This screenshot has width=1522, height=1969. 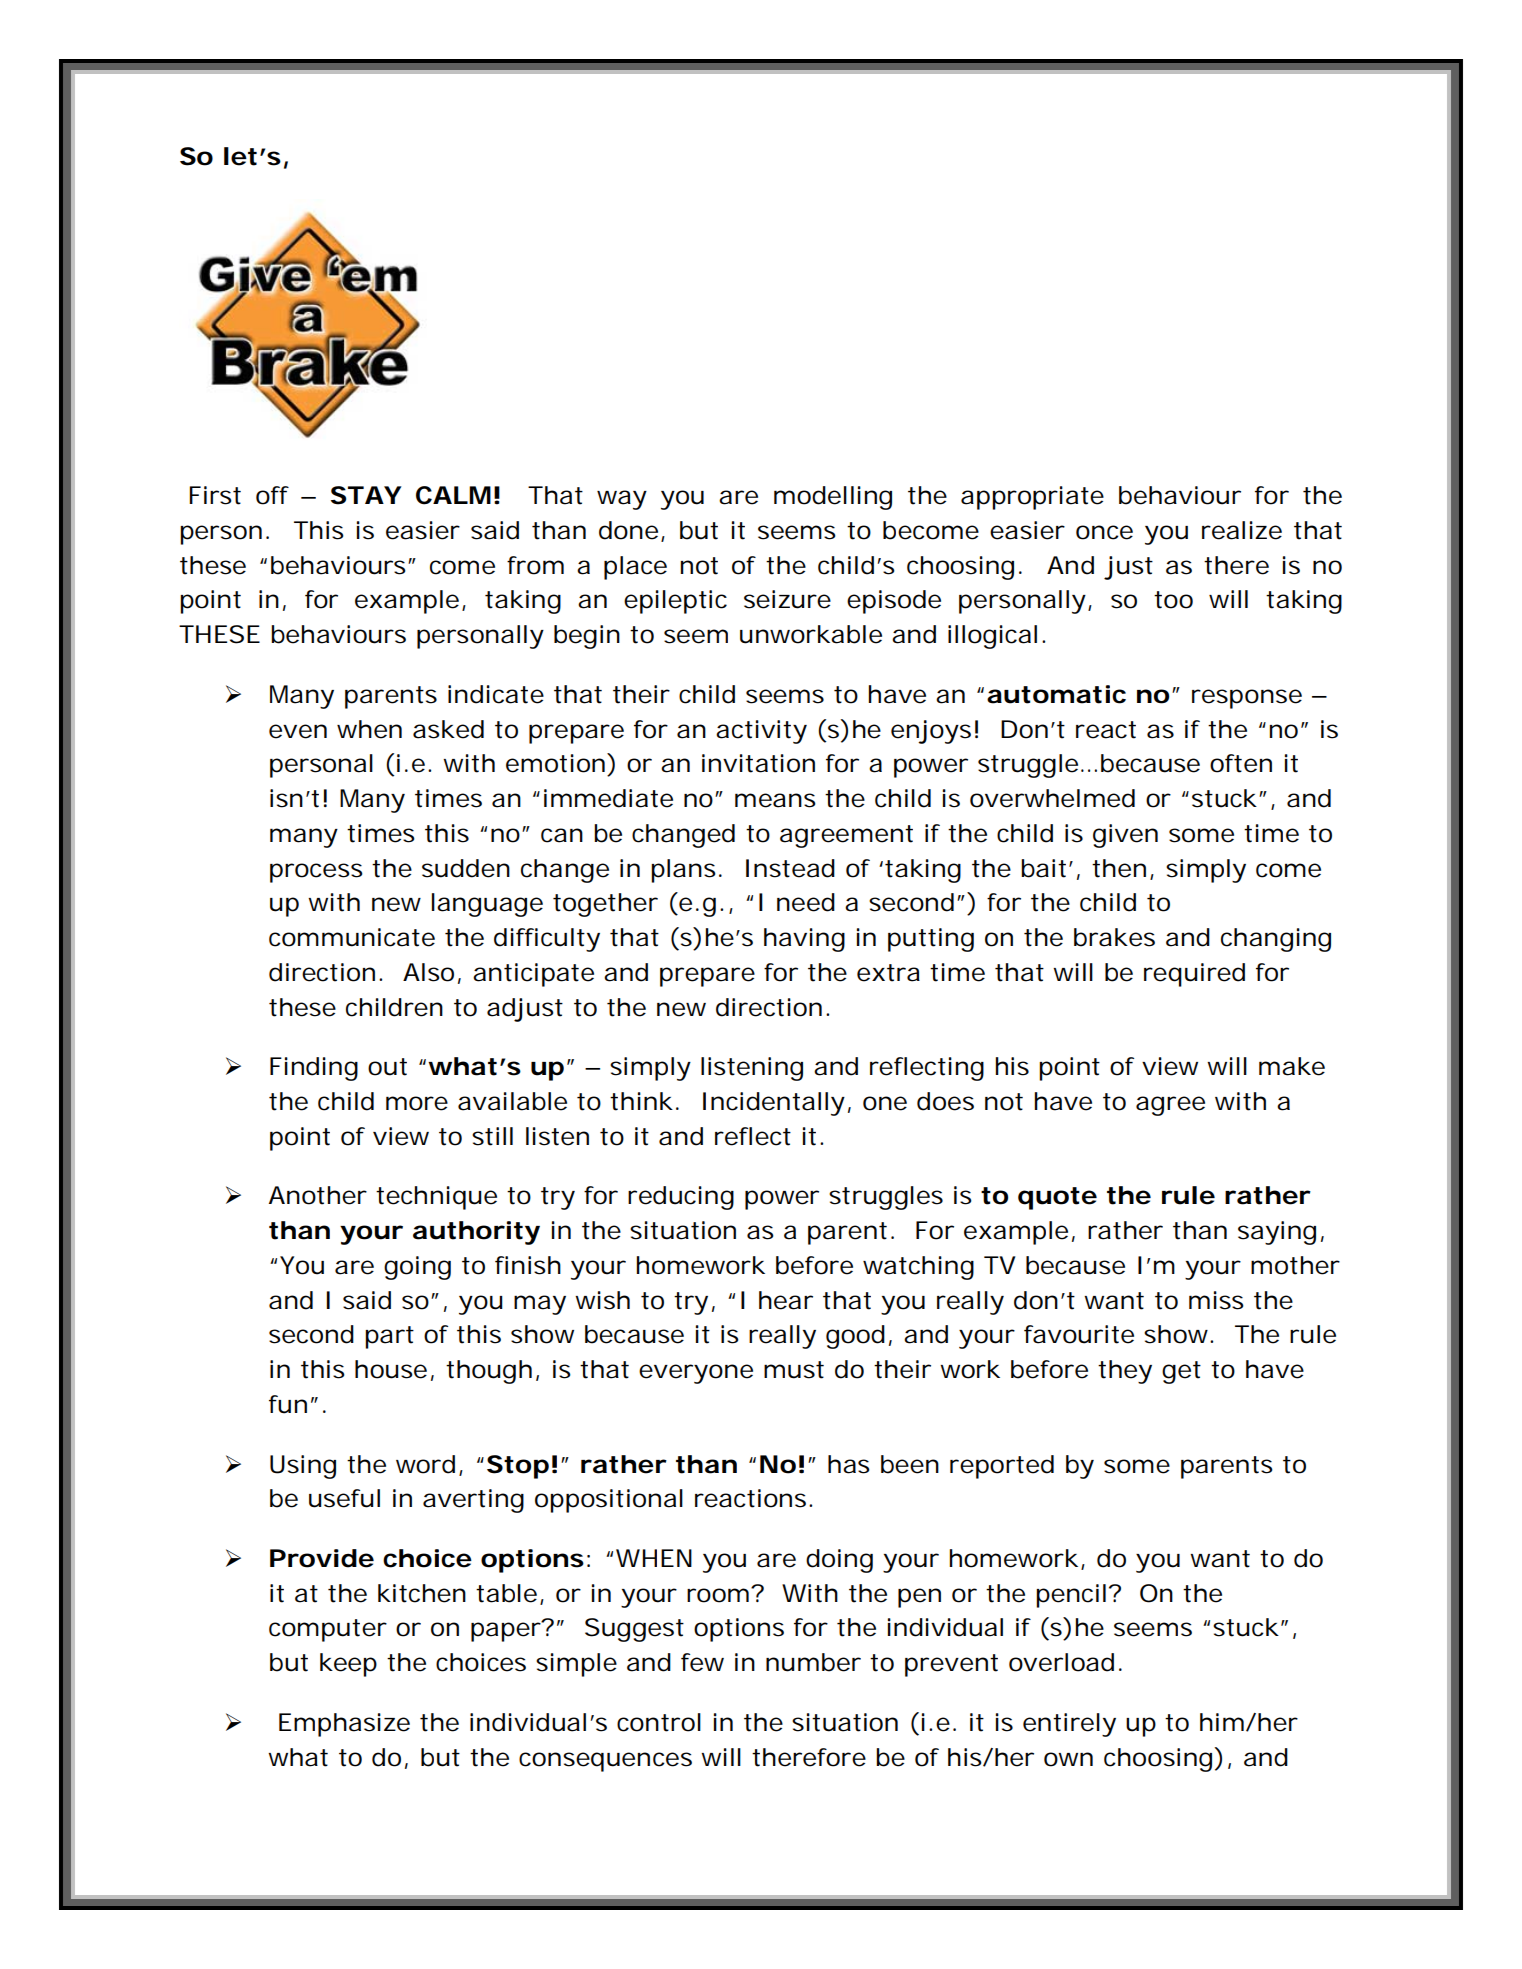 I want to click on once, so click(x=1104, y=532).
